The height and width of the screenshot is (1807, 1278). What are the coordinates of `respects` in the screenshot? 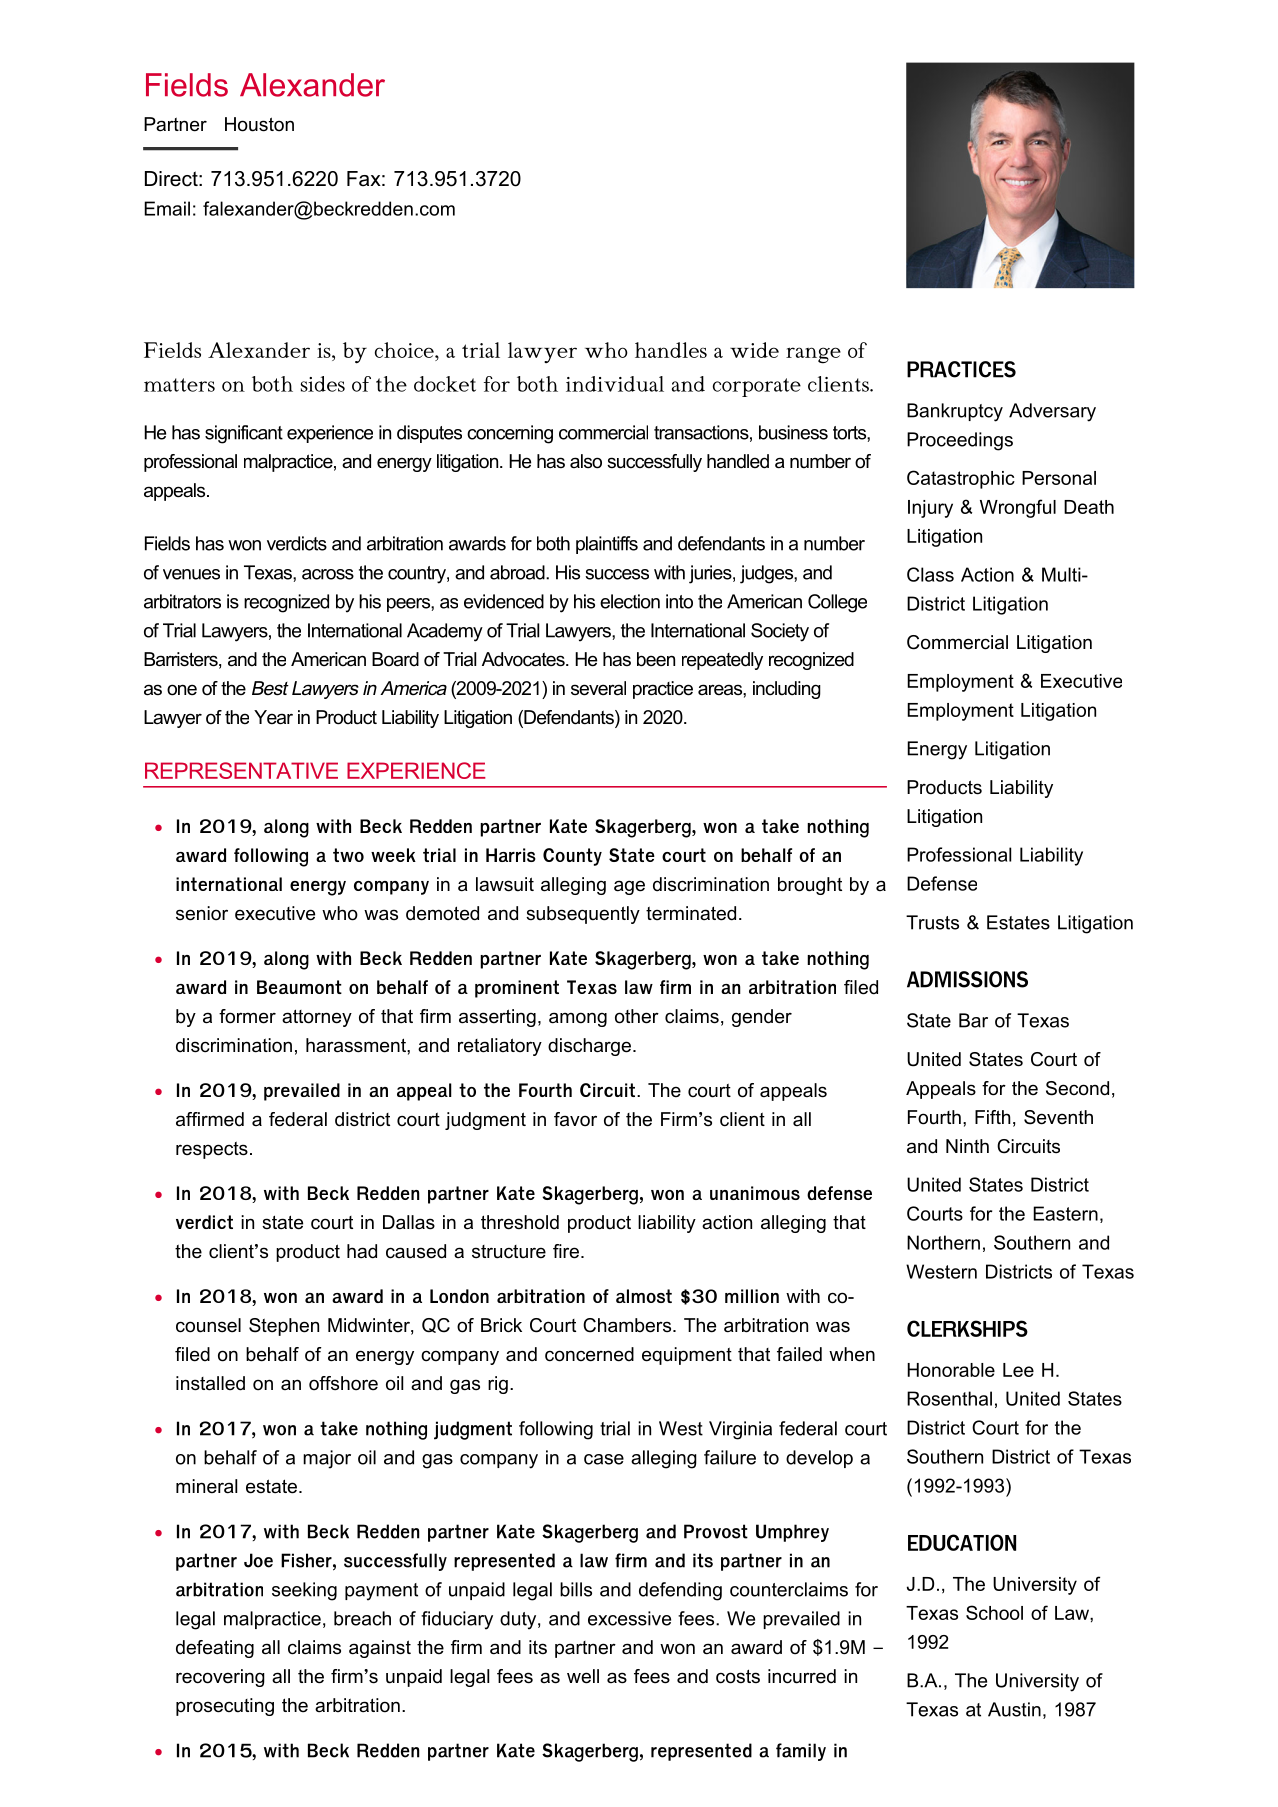 It's located at (212, 1150).
